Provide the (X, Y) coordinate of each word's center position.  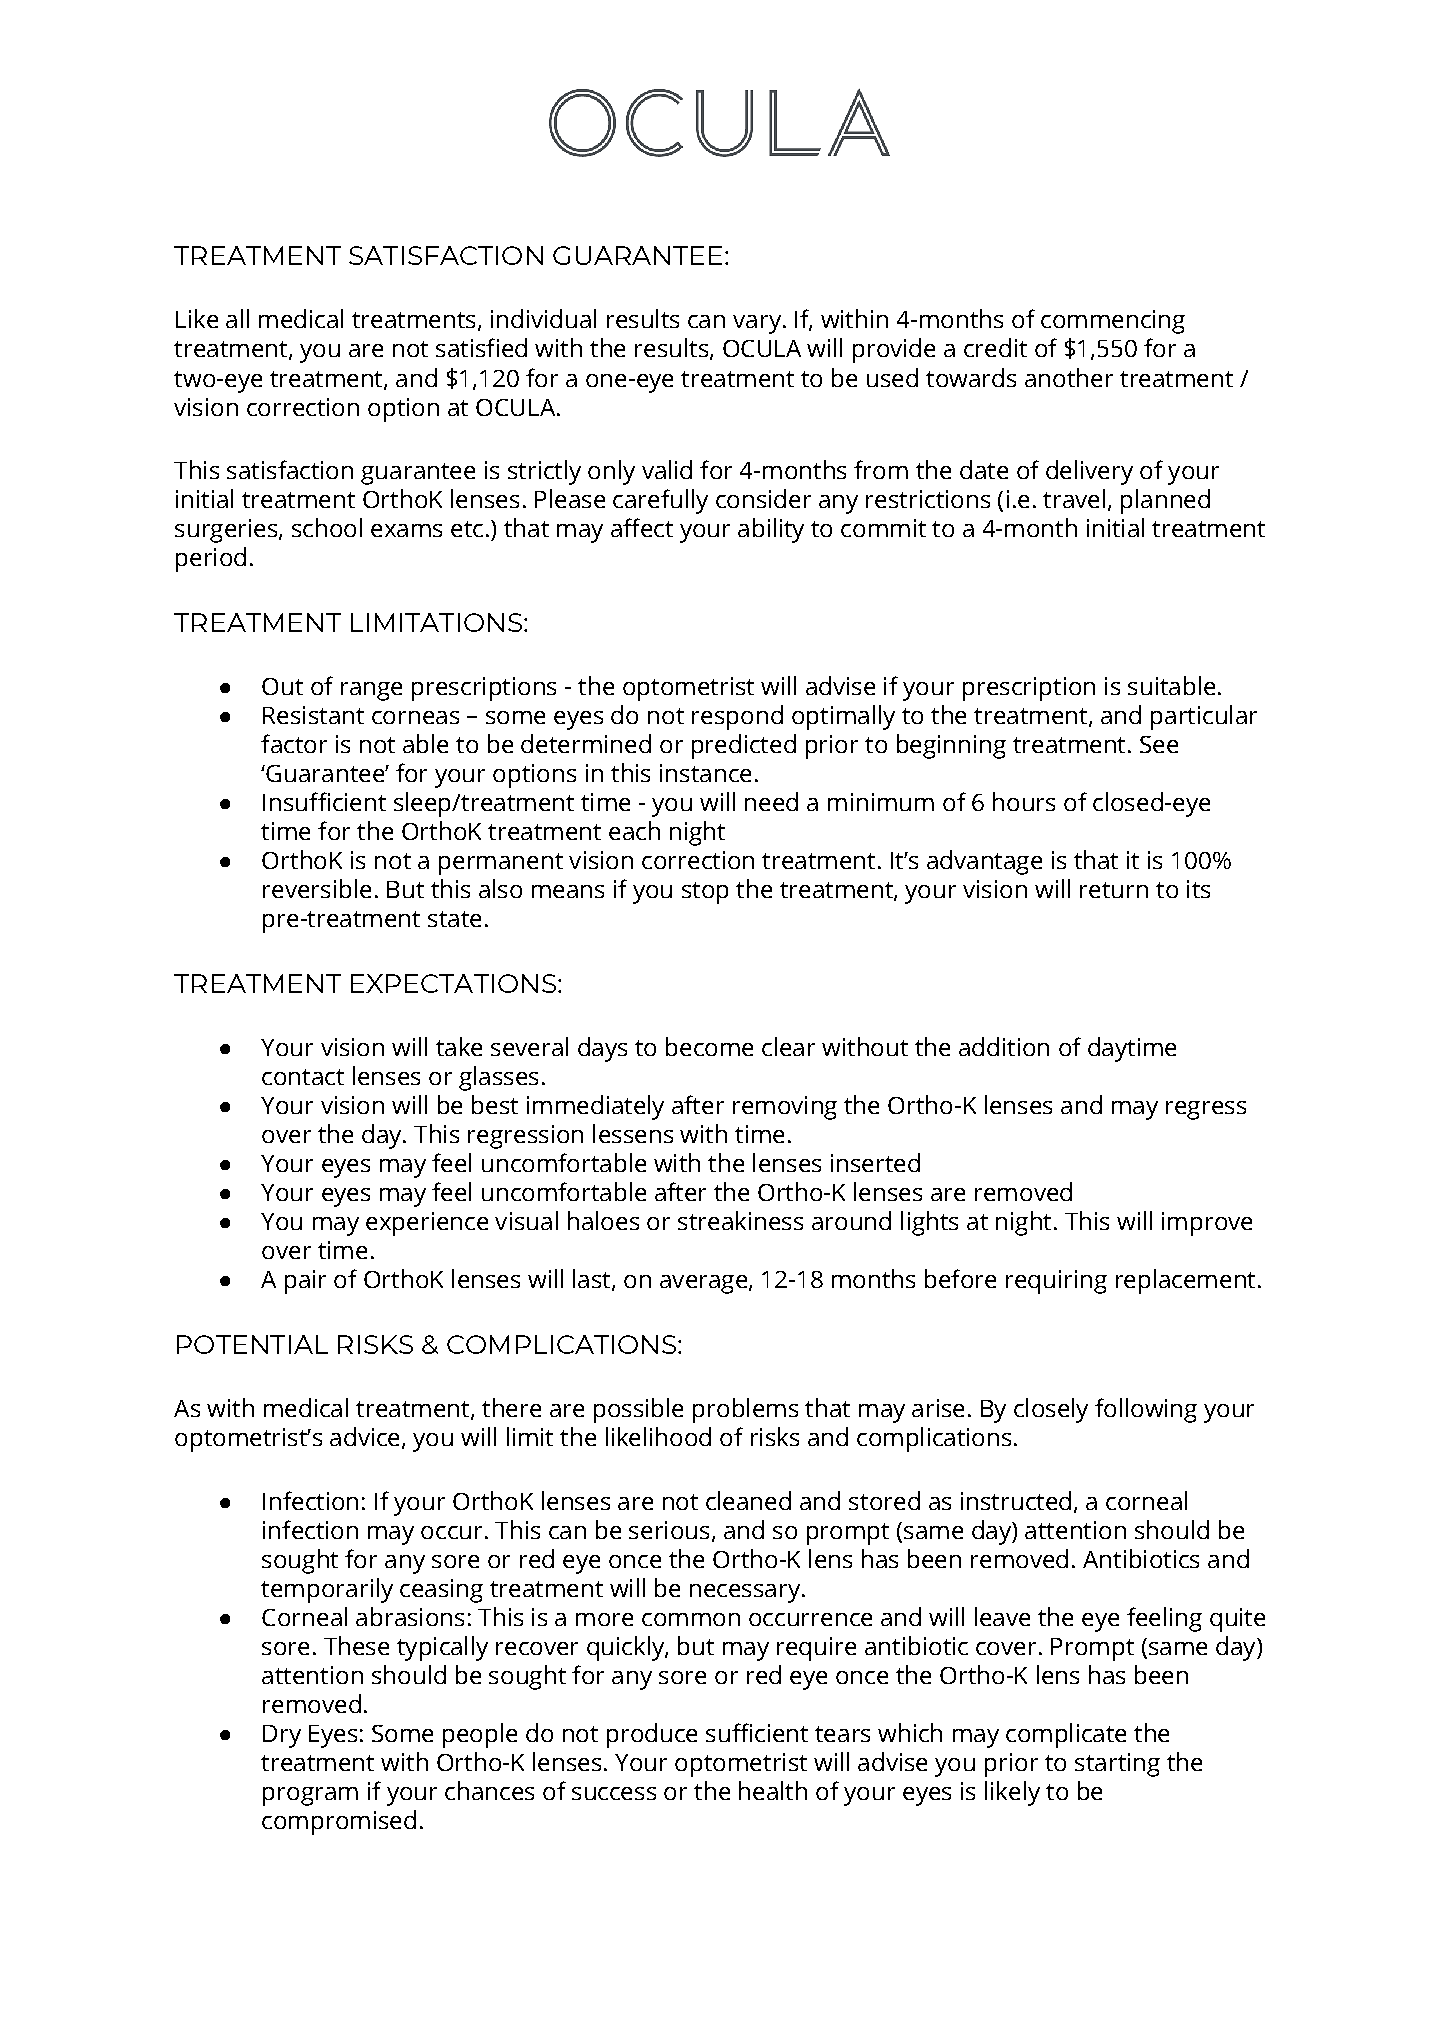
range (371, 691)
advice (364, 1436)
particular (1204, 717)
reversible (317, 888)
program (310, 1796)
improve (1207, 1224)
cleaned (748, 1500)
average (703, 1284)
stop (705, 893)
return (1114, 890)
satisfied (481, 347)
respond (737, 717)
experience (427, 1224)
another (1069, 377)
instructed (1016, 1500)
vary (757, 324)
